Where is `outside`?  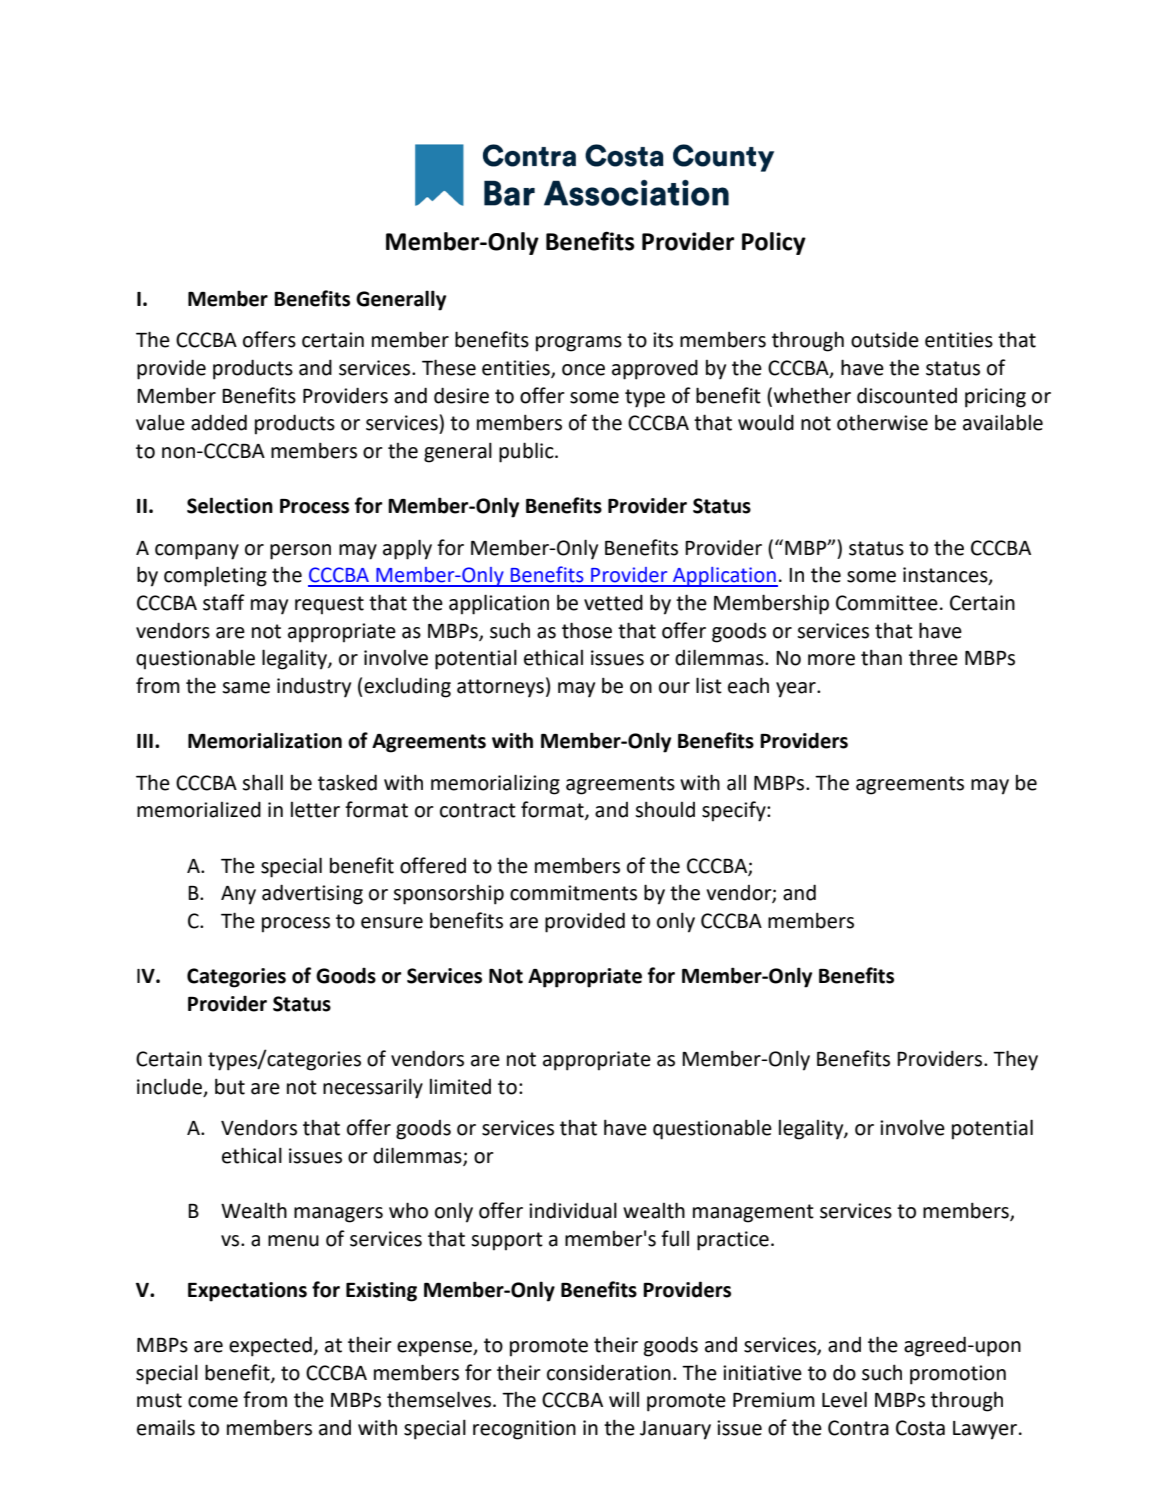 outside is located at coordinates (885, 339).
